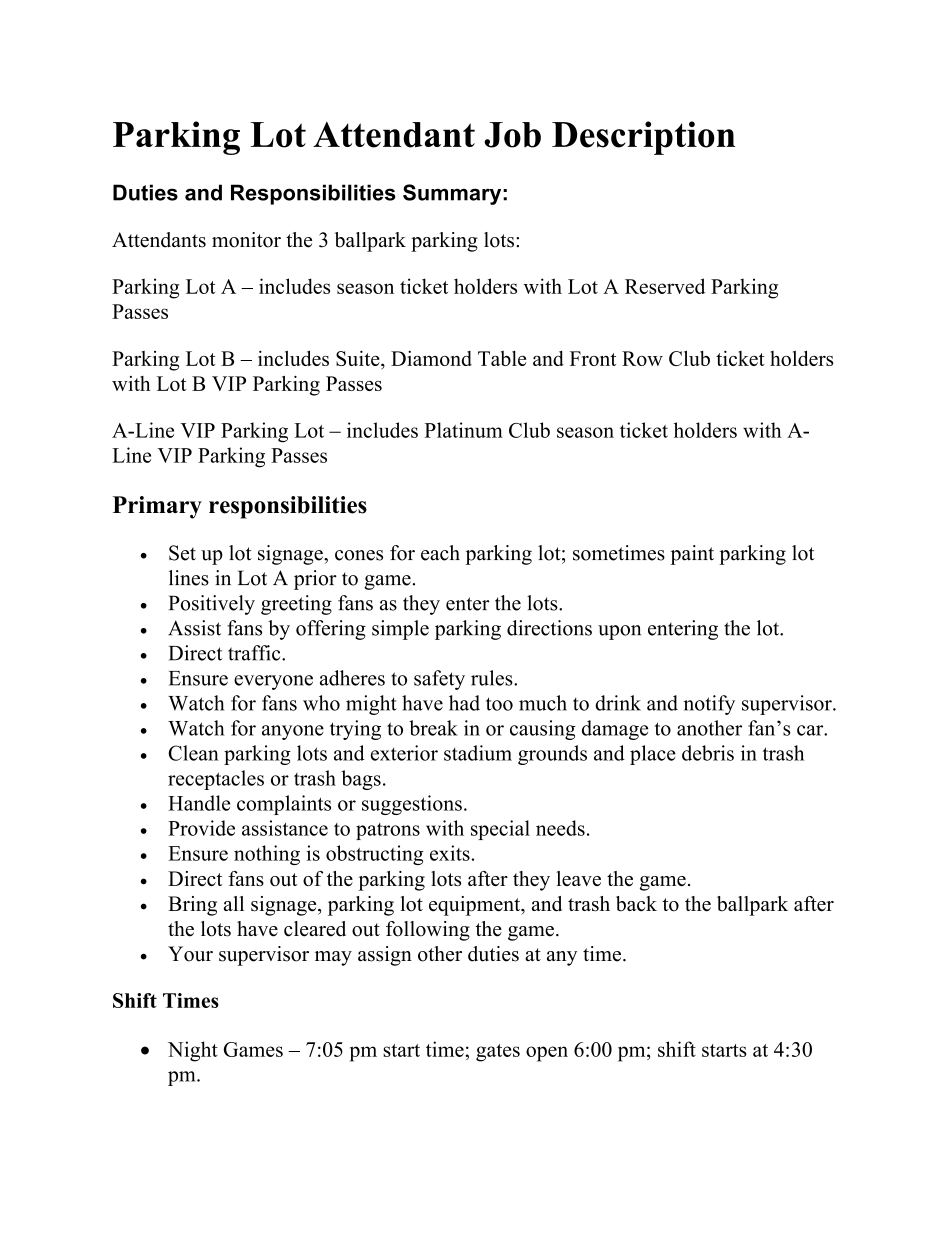 Image resolution: width=952 pixels, height=1233 pixels. What do you see at coordinates (246, 240) in the document?
I see `monitor` at bounding box center [246, 240].
